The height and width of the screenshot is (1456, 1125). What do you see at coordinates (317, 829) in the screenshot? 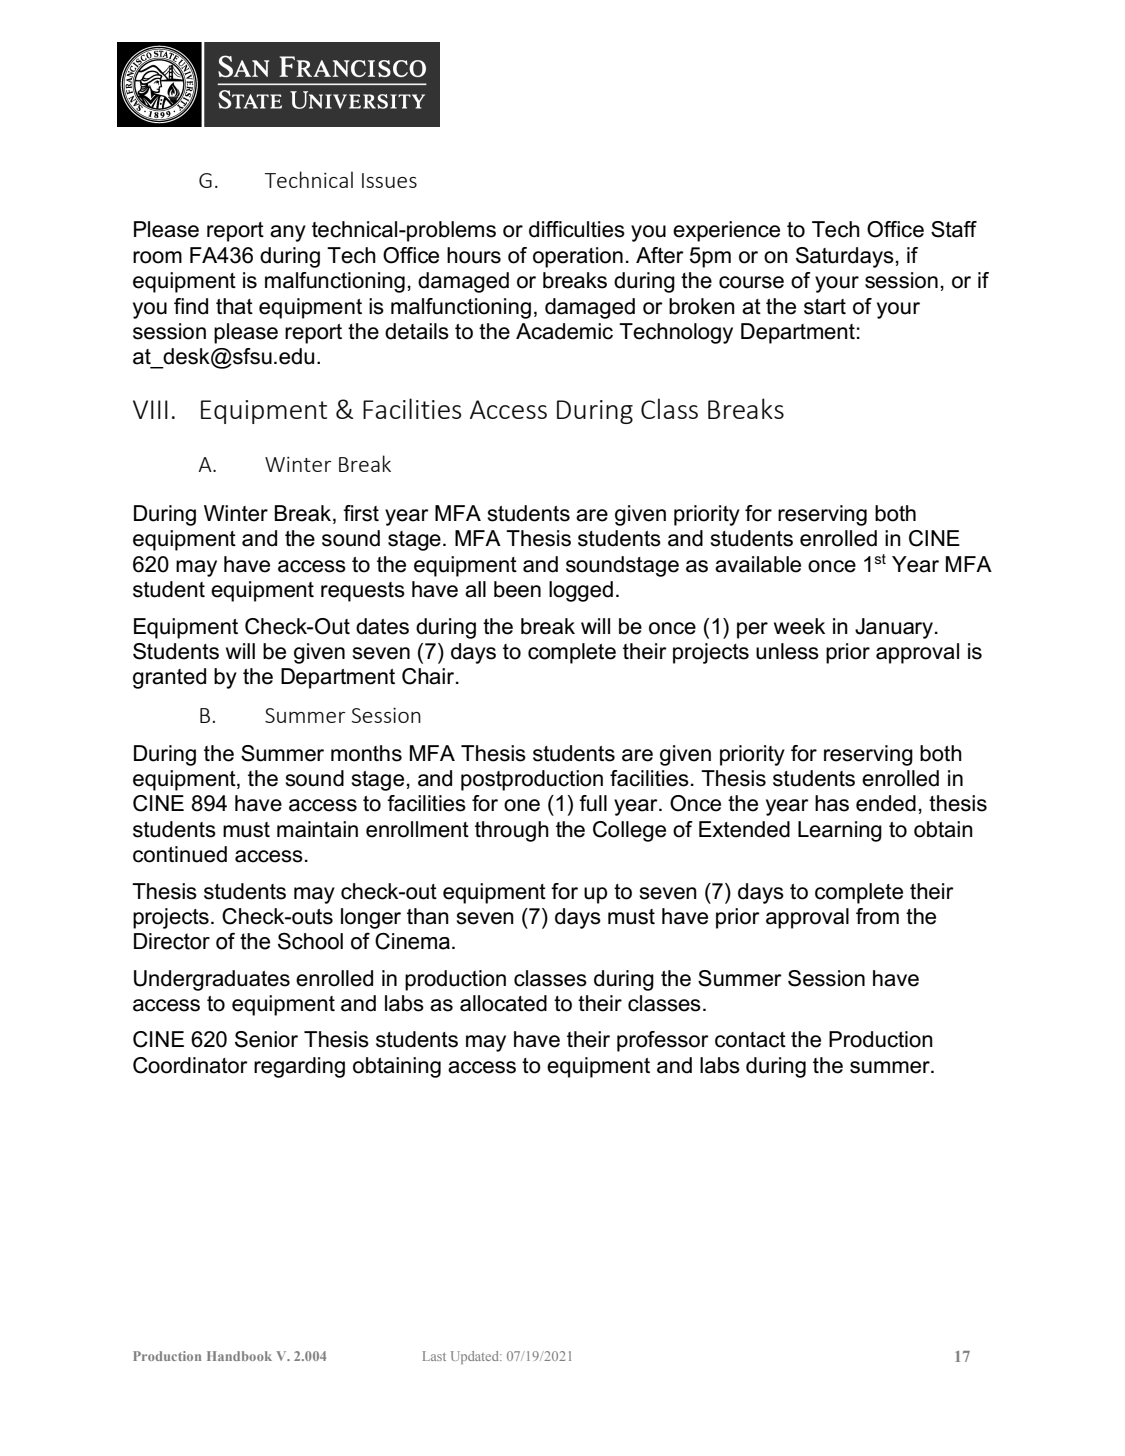
I see `maintain` at bounding box center [317, 829].
